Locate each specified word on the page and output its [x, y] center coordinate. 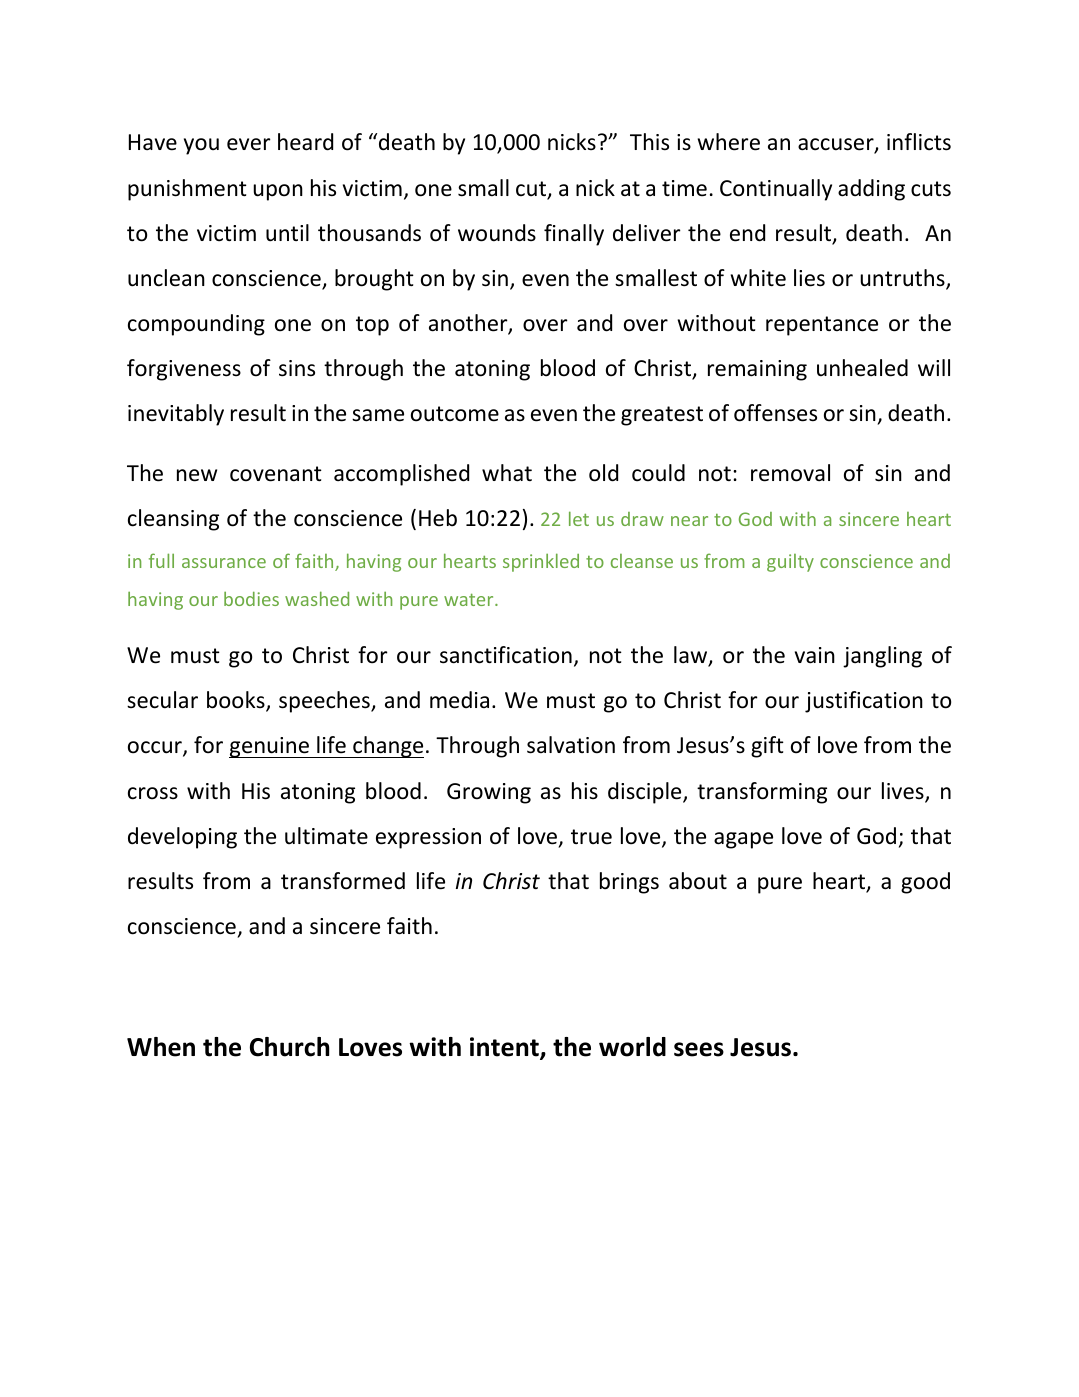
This [649, 142]
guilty [790, 563]
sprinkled [541, 562]
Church [289, 1047]
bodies [251, 599]
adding [871, 190]
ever [249, 144]
